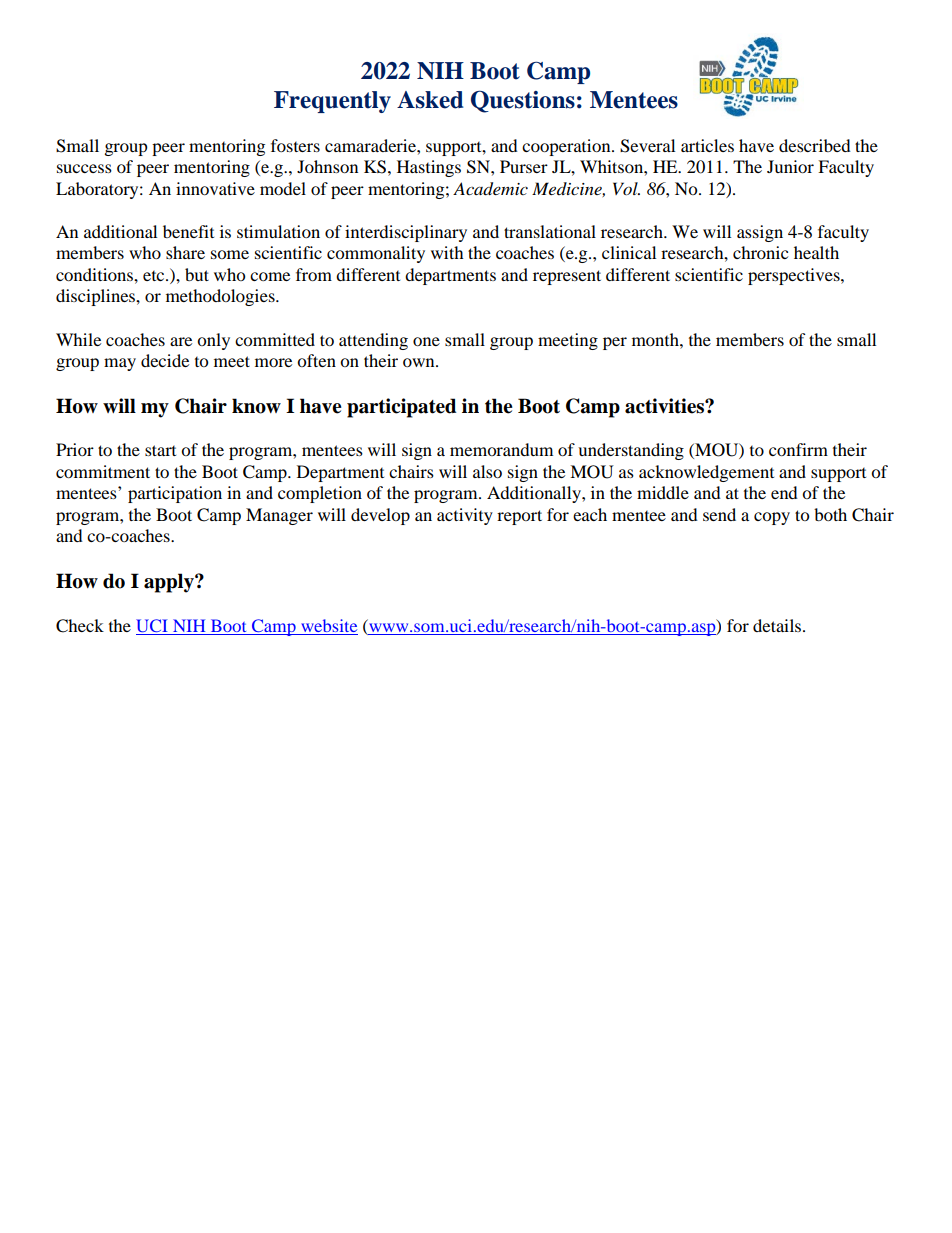  I want to click on fosters, so click(295, 145).
